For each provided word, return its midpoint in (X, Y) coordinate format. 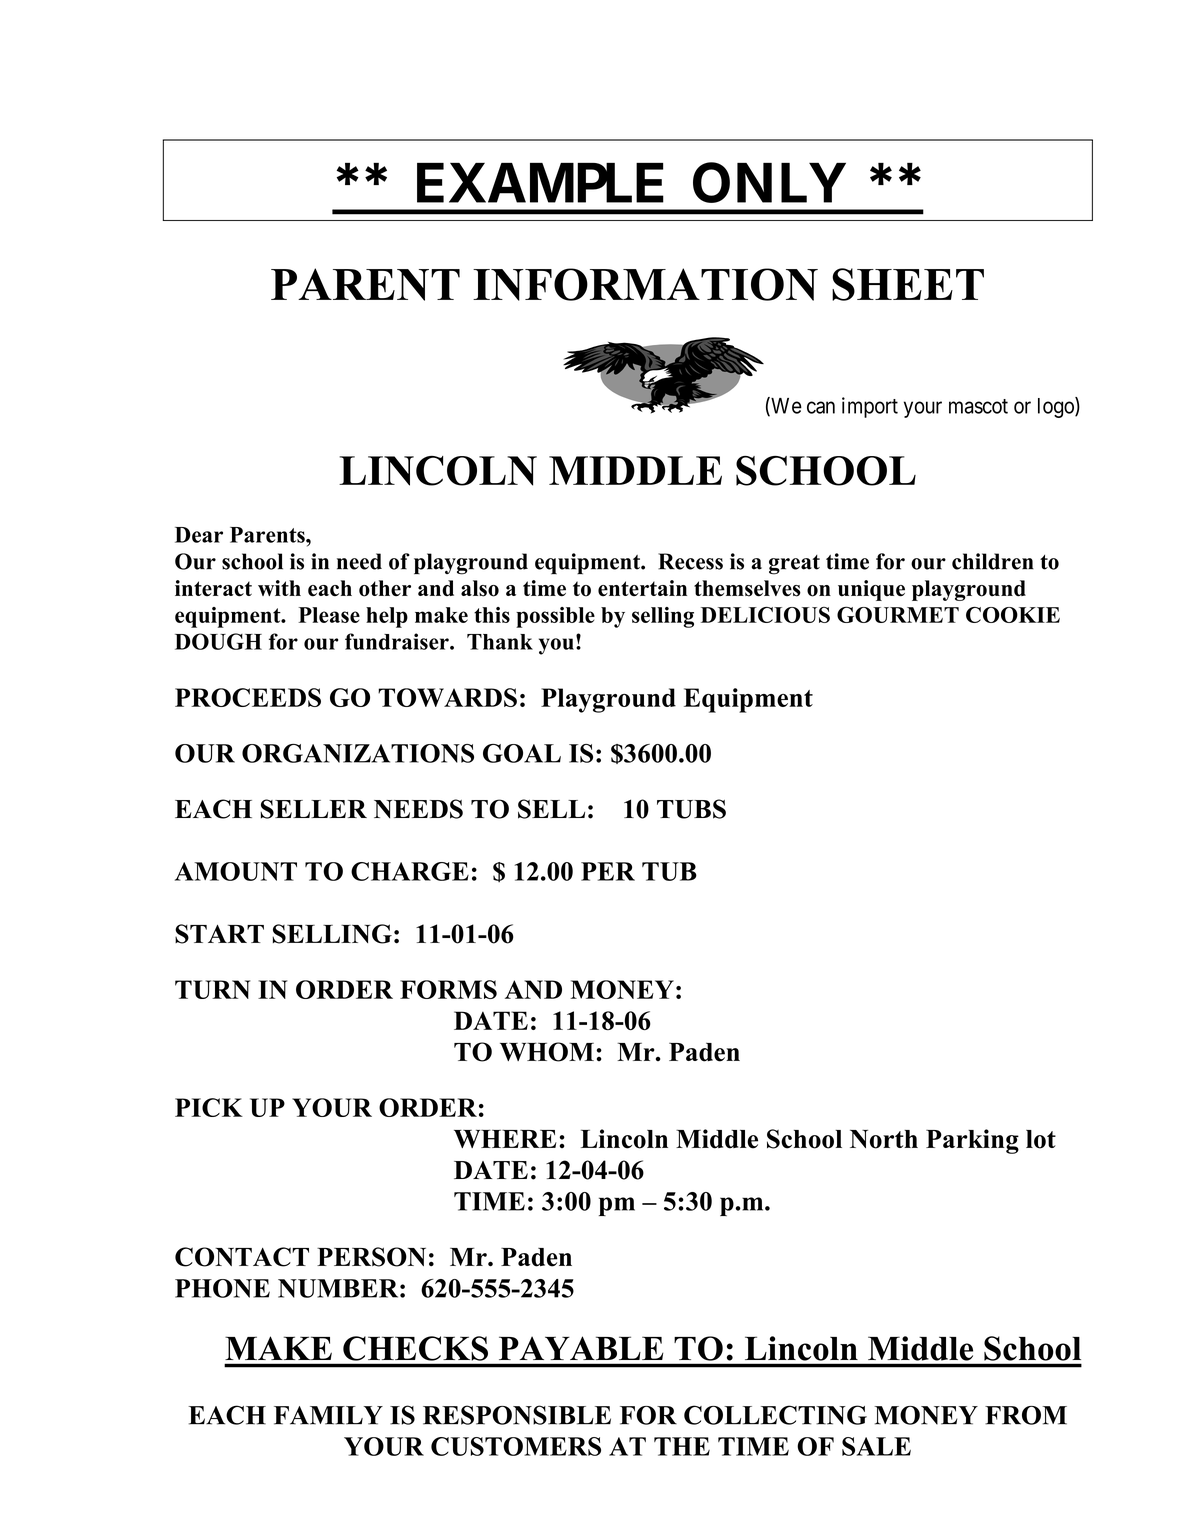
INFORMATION (645, 284)
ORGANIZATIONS (358, 753)
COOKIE (1013, 615)
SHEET (908, 284)
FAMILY (328, 1415)
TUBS (691, 809)
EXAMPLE (540, 183)
